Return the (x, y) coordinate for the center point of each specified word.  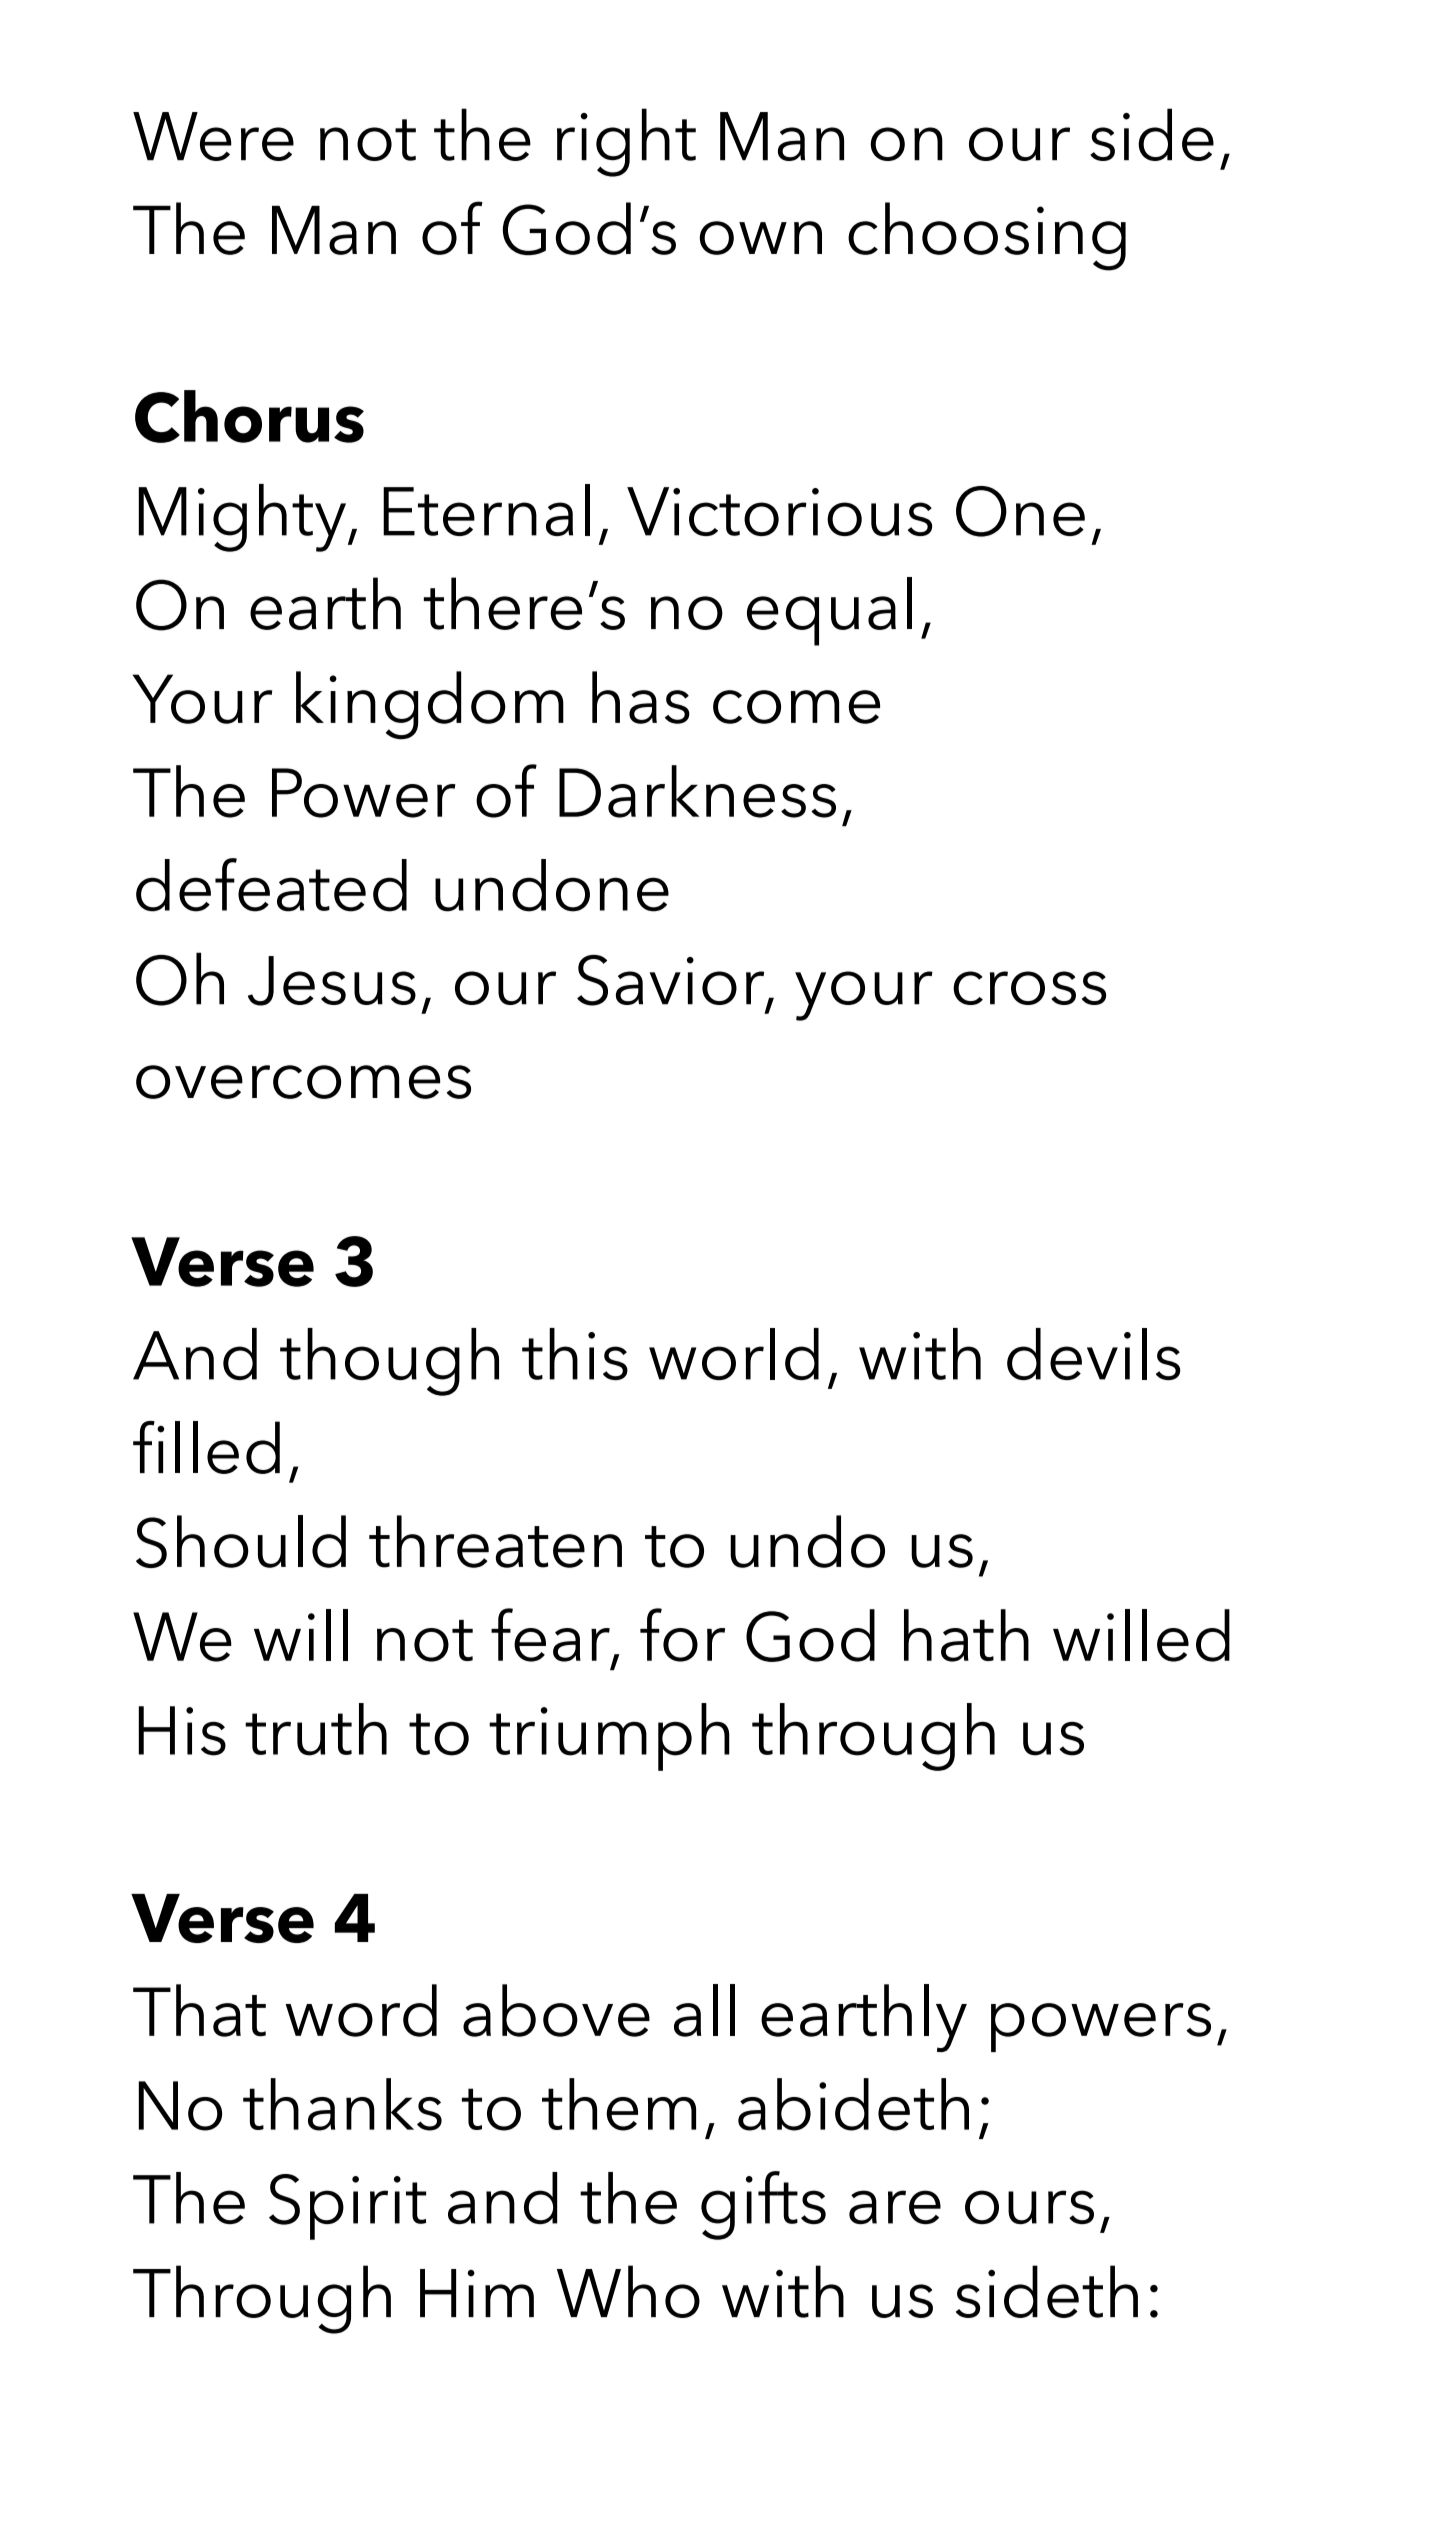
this (575, 1354)
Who (628, 2291)
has (641, 697)
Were (213, 136)
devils (1093, 1354)
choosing (987, 236)
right (626, 142)
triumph (609, 1737)
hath (966, 1635)
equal (829, 611)
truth (316, 1729)
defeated (271, 885)
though (389, 1362)
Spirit (347, 2207)
